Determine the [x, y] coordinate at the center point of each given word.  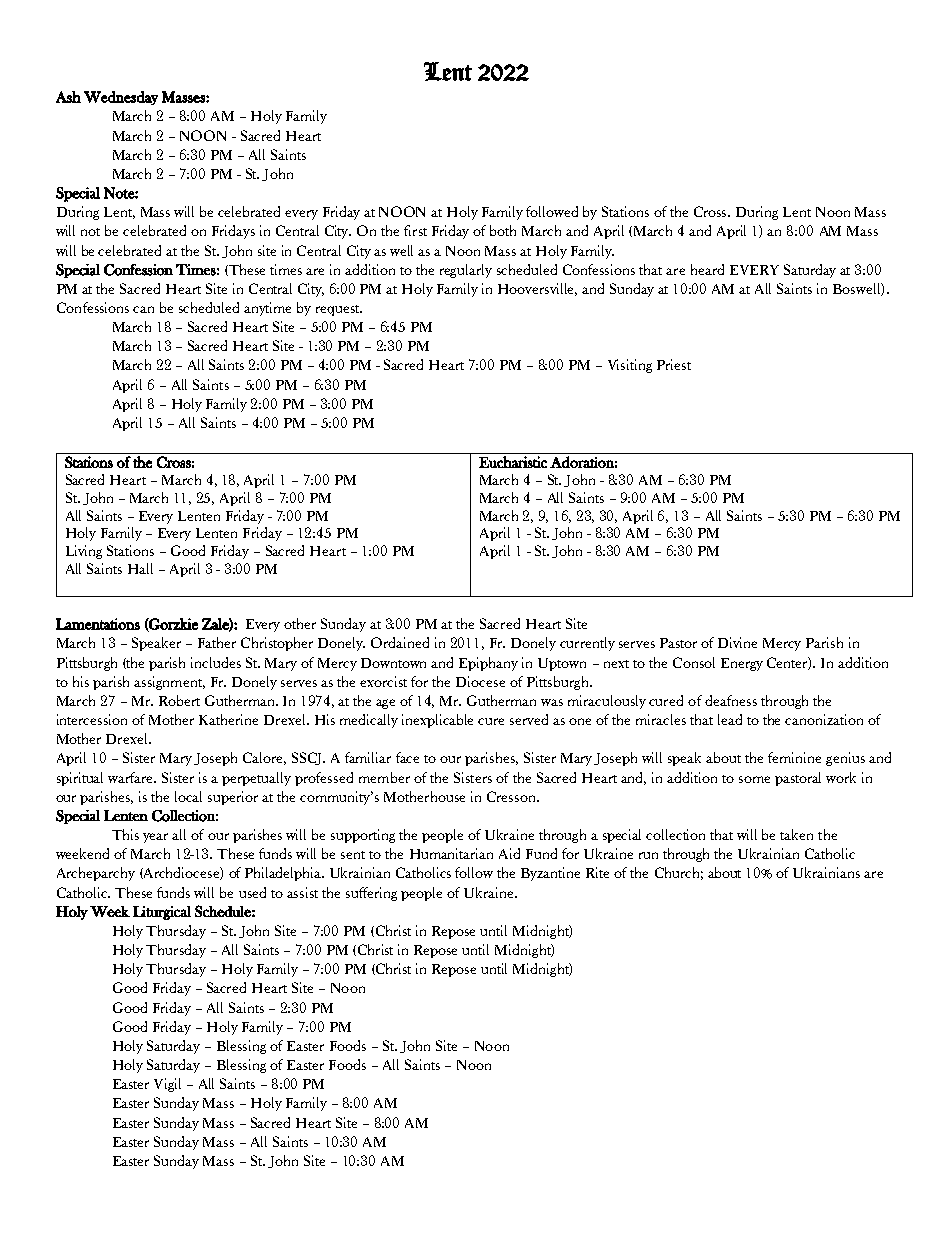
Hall [140, 568]
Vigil [167, 1085]
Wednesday [121, 98]
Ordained [400, 642]
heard [707, 269]
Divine [737, 642]
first [415, 230]
